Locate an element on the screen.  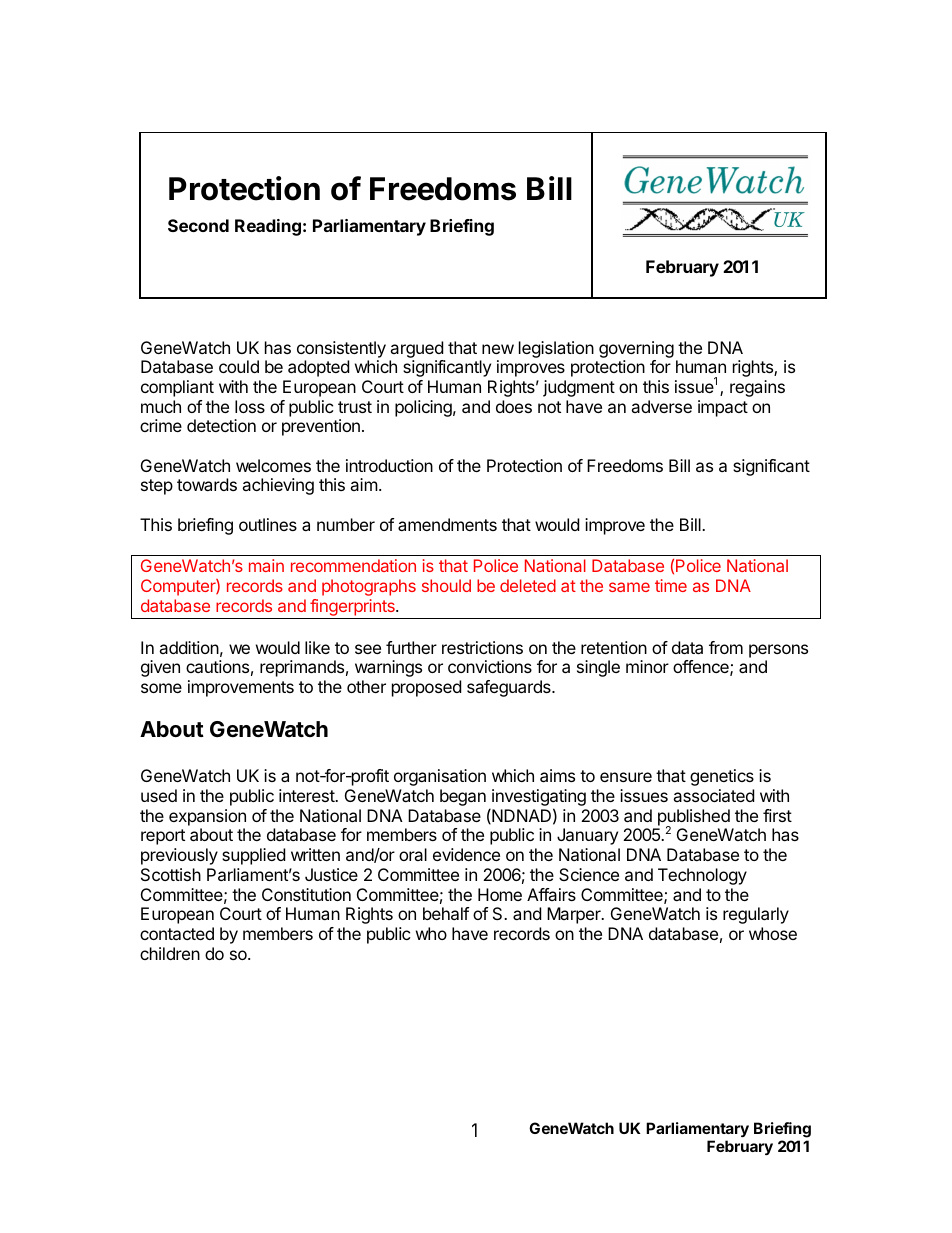
main is located at coordinates (266, 565).
